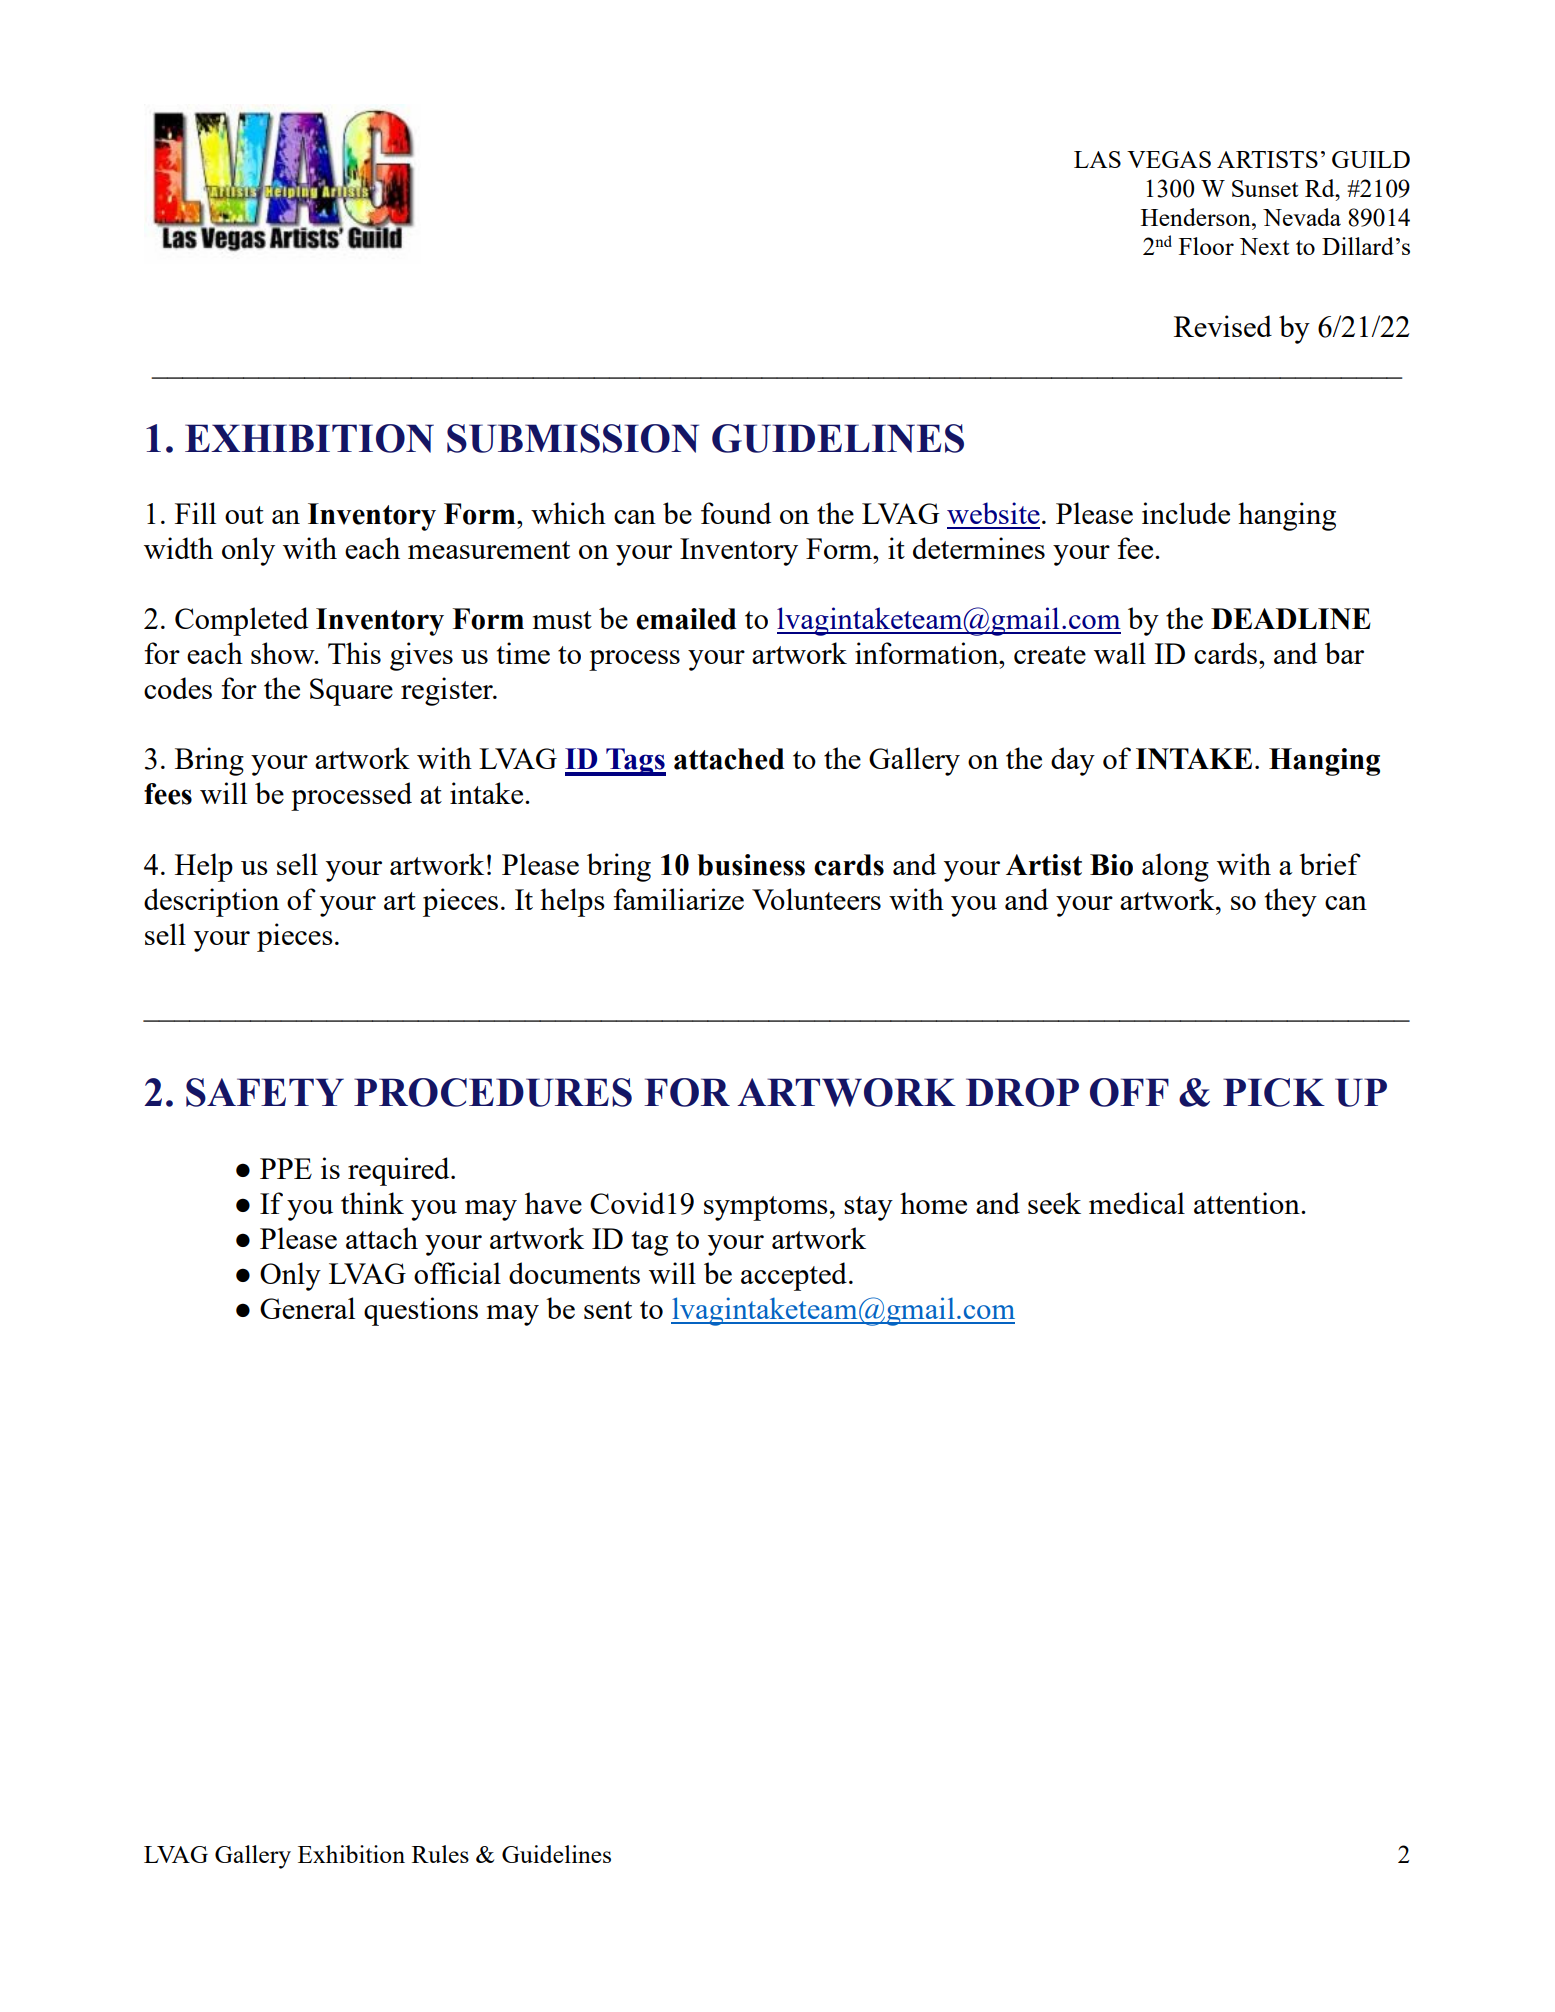  What do you see at coordinates (307, 1308) in the document?
I see `General` at bounding box center [307, 1308].
